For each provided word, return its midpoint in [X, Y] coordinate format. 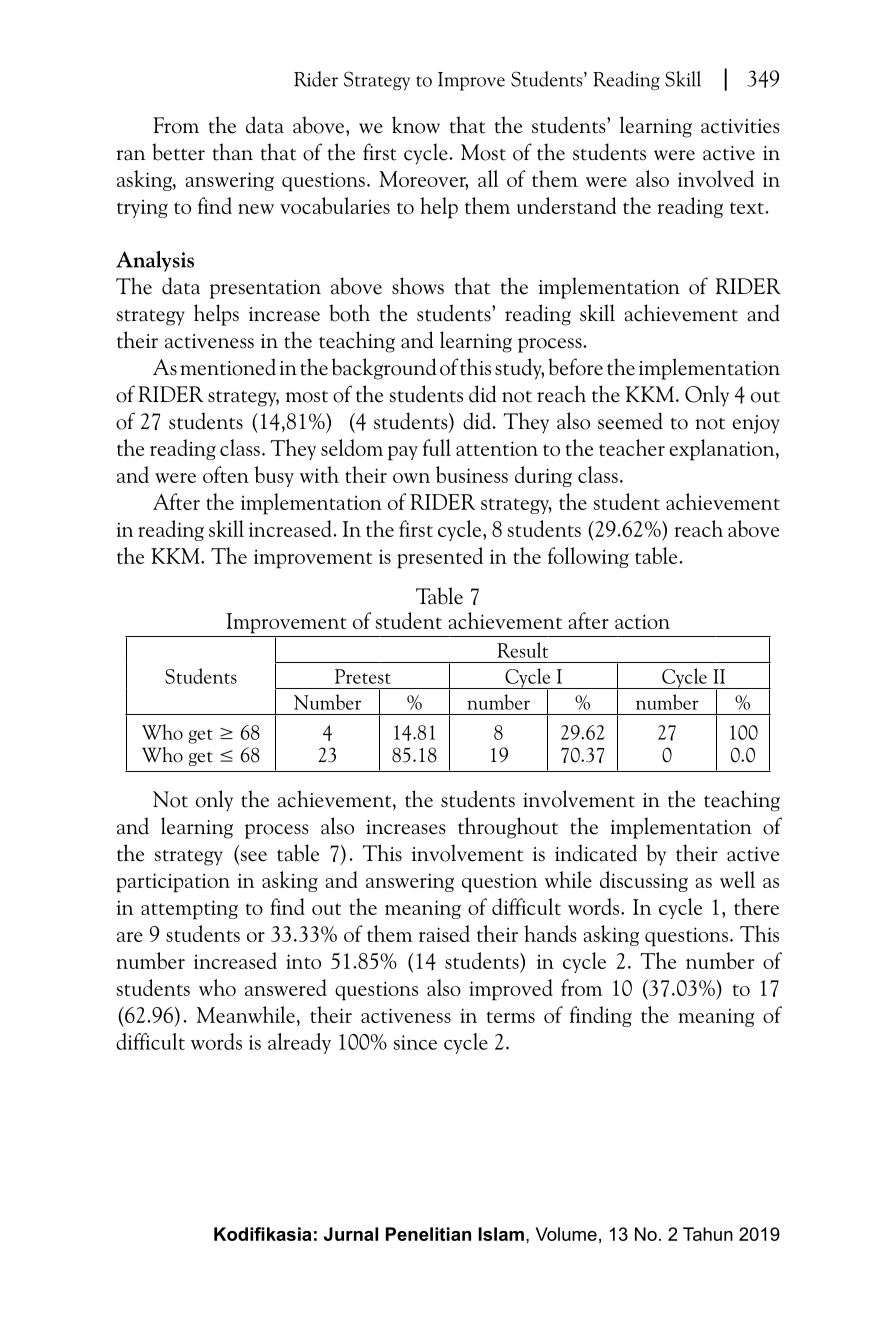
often [226, 474]
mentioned [228, 367]
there [756, 906]
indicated [596, 853]
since [415, 1042]
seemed [630, 421]
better [178, 152]
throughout [508, 828]
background [384, 369]
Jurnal [351, 1234]
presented [440, 558]
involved [716, 178]
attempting [189, 910]
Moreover [424, 180]
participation [173, 883]
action [642, 621]
